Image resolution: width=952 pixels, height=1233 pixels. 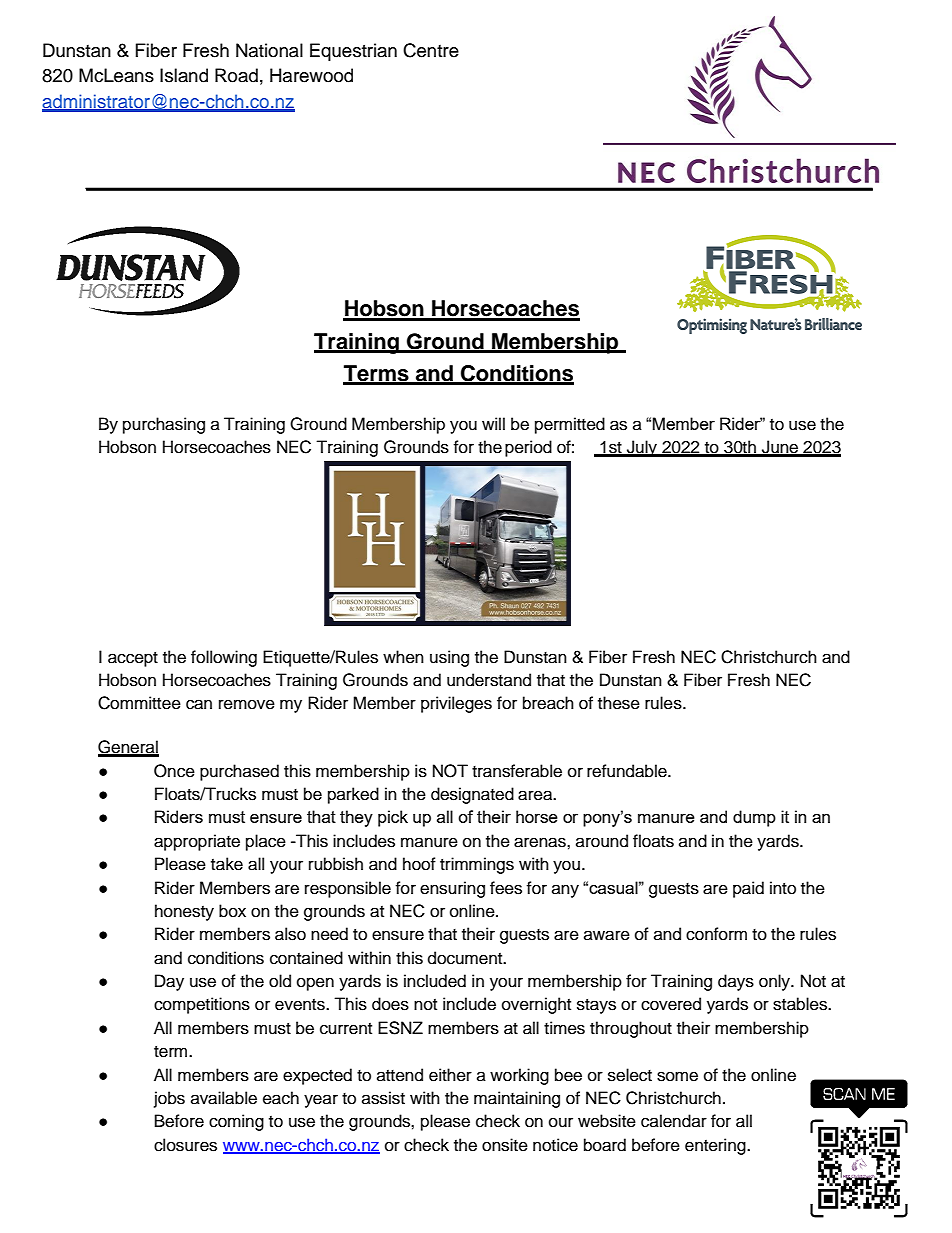 I want to click on using, so click(x=449, y=658).
